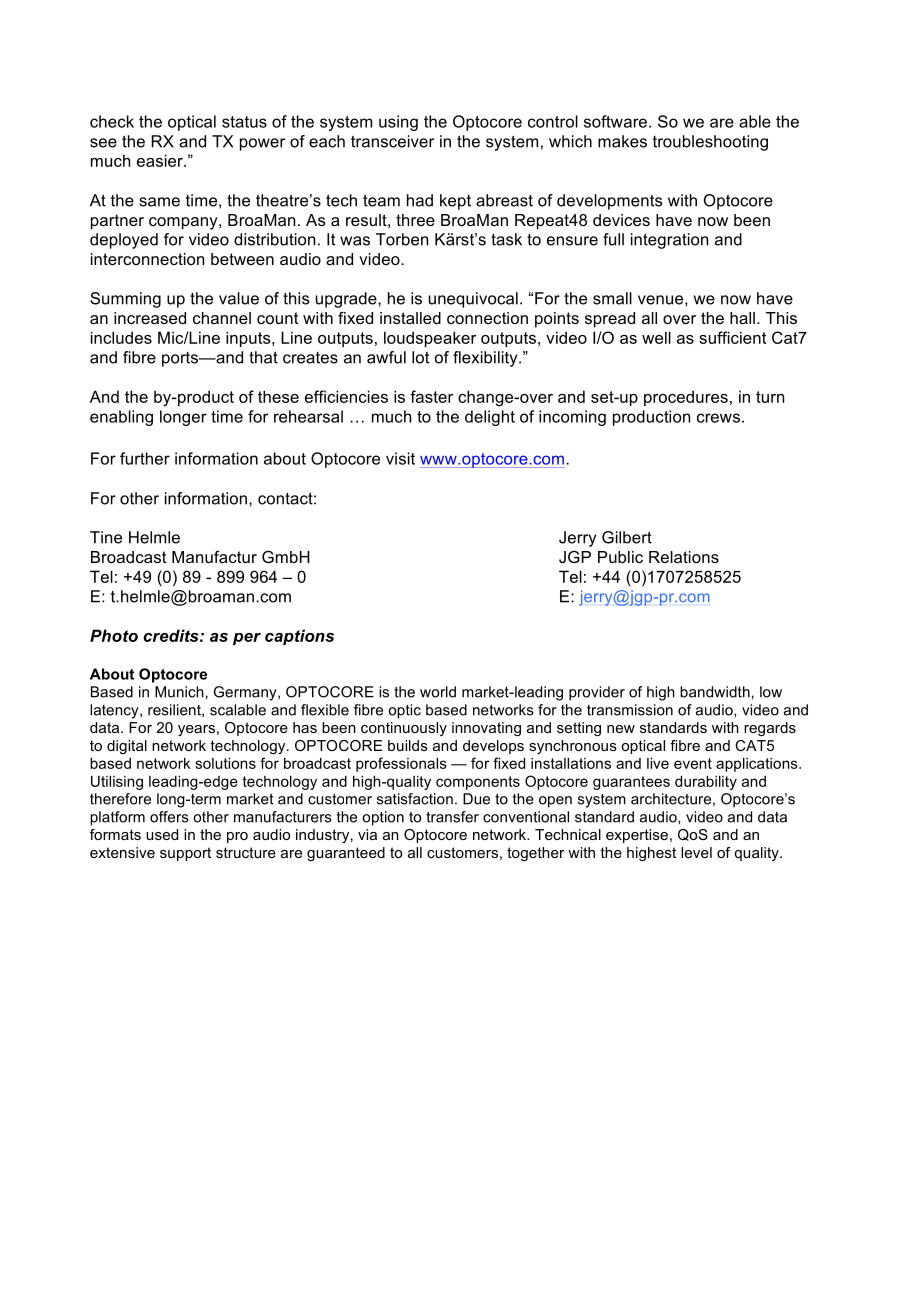 The image size is (924, 1308). What do you see at coordinates (145, 458) in the screenshot?
I see `further` at bounding box center [145, 458].
